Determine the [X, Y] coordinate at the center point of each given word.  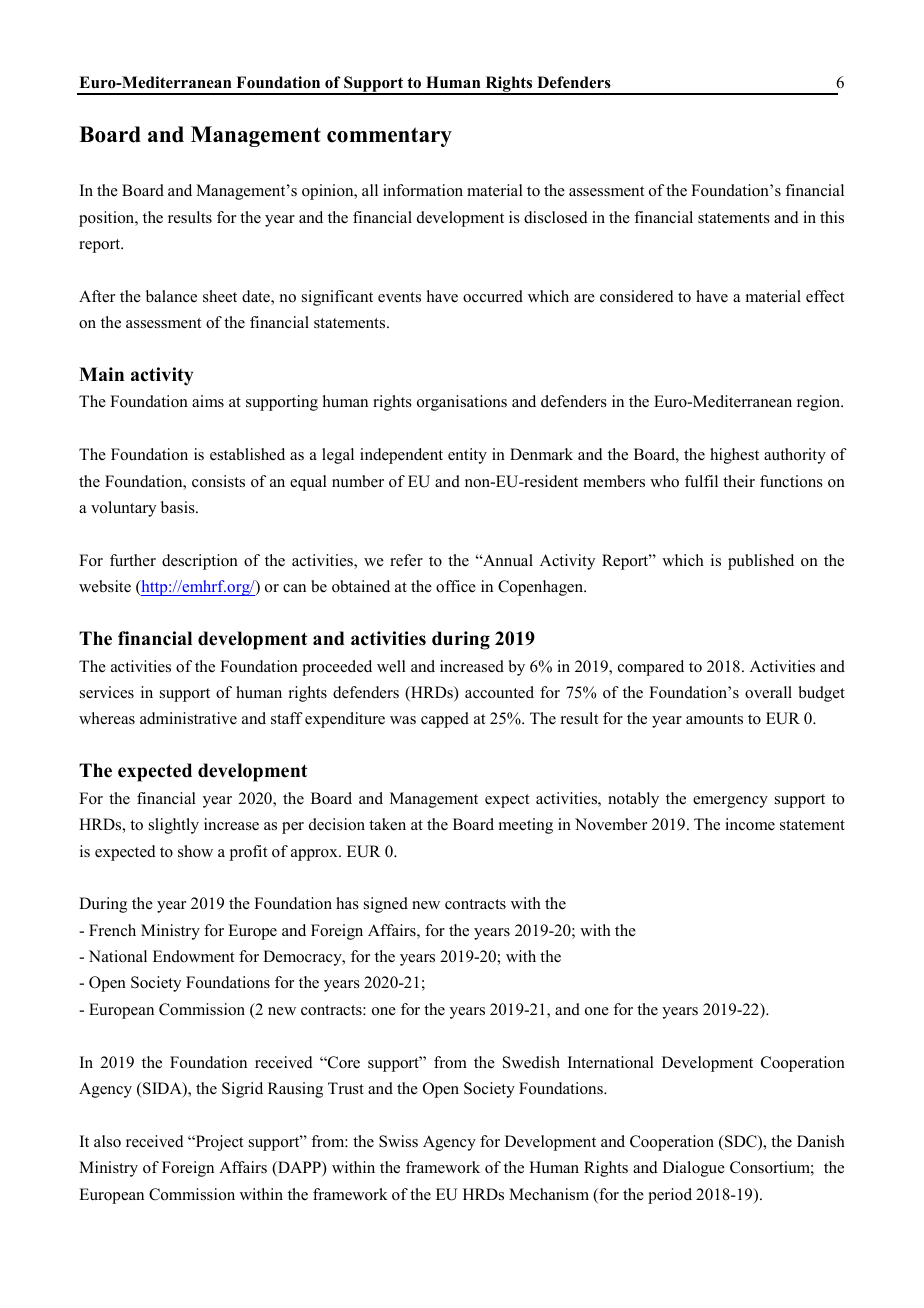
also [107, 1141]
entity [467, 456]
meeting [526, 826]
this [832, 217]
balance [171, 296]
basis [179, 507]
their [739, 481]
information [423, 190]
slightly [174, 826]
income [750, 824]
